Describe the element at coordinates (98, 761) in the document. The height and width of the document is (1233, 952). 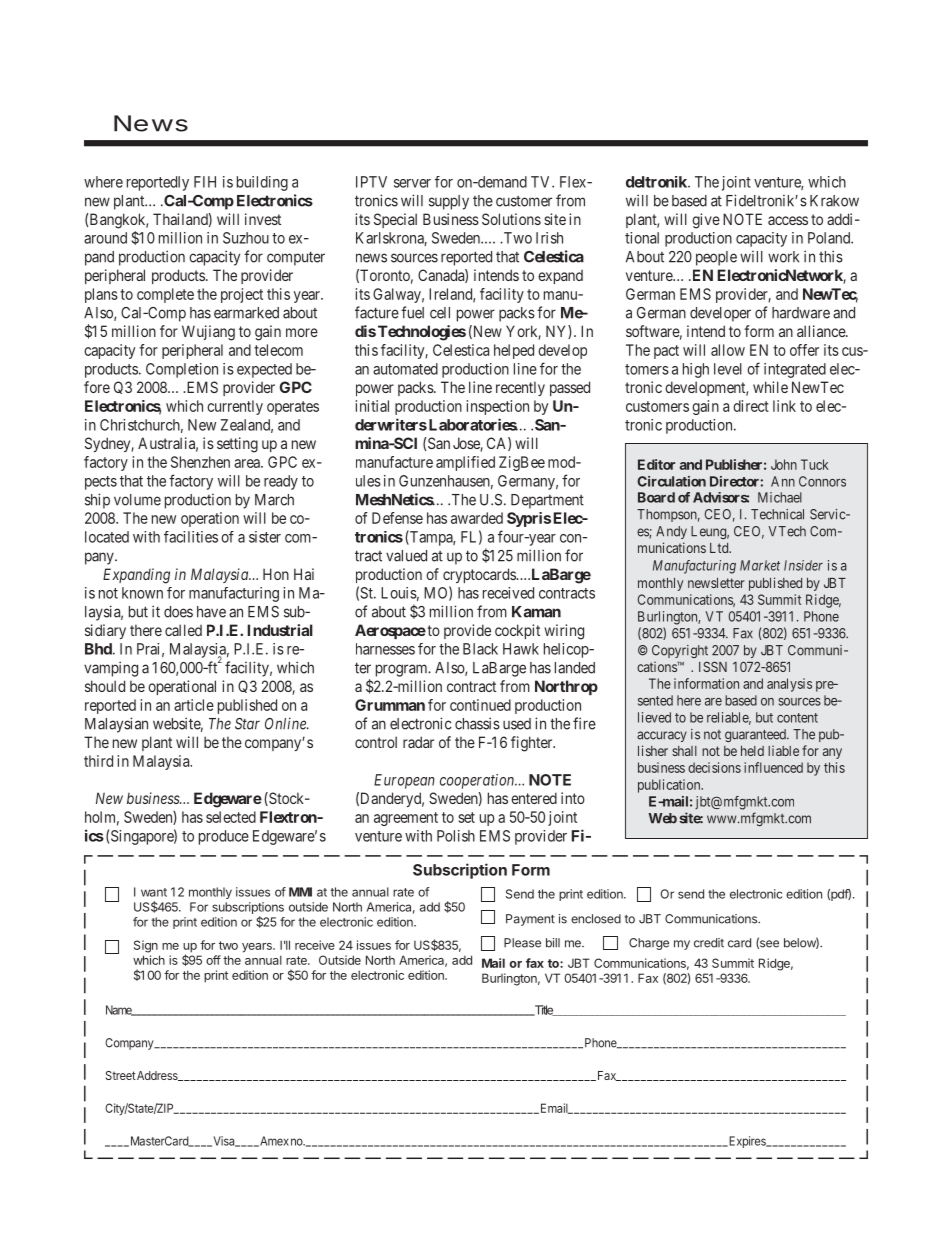
I see `third` at that location.
